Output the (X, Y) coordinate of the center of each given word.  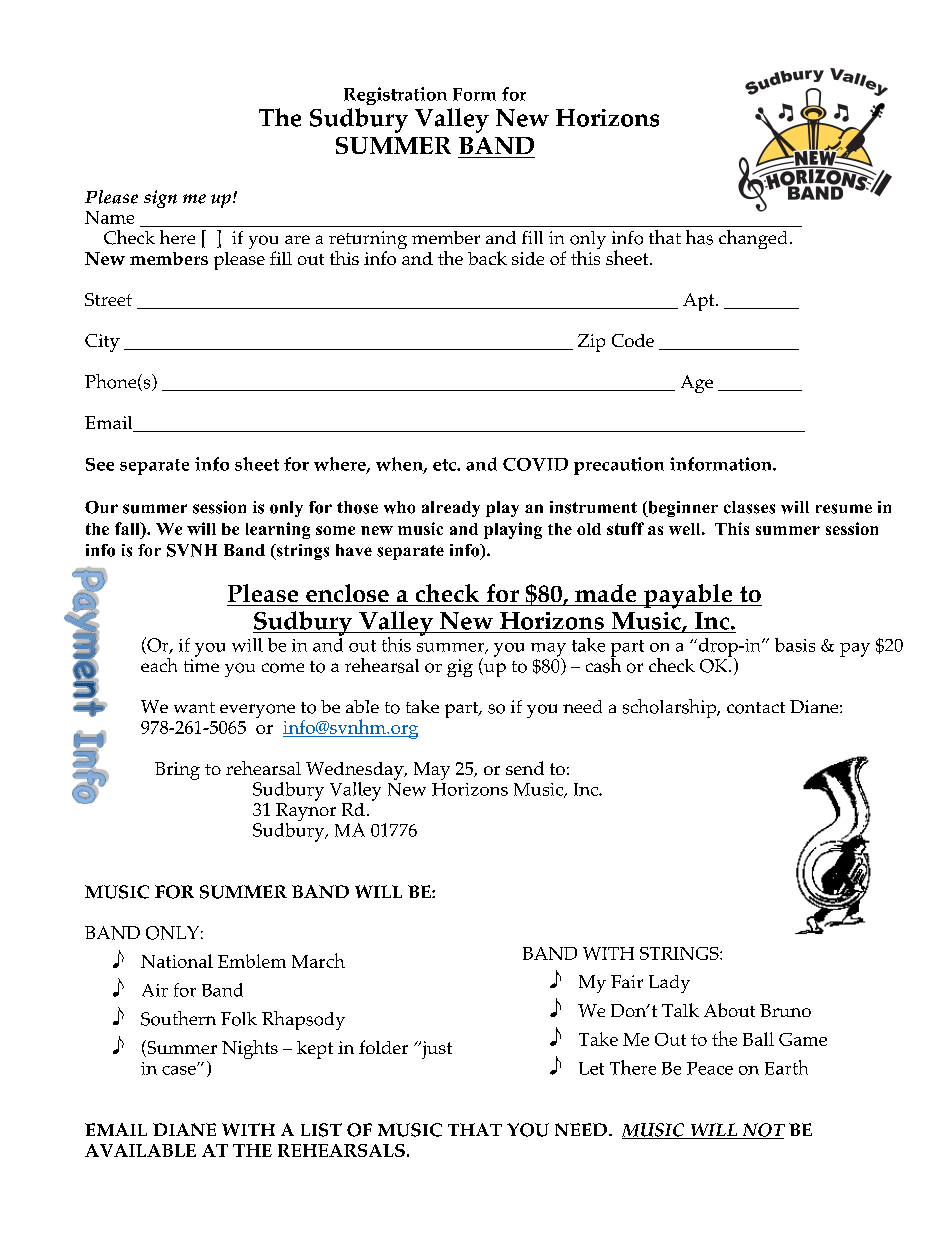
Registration (395, 96)
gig (460, 668)
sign (160, 199)
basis (795, 645)
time (201, 665)
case (180, 1070)
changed (753, 239)
